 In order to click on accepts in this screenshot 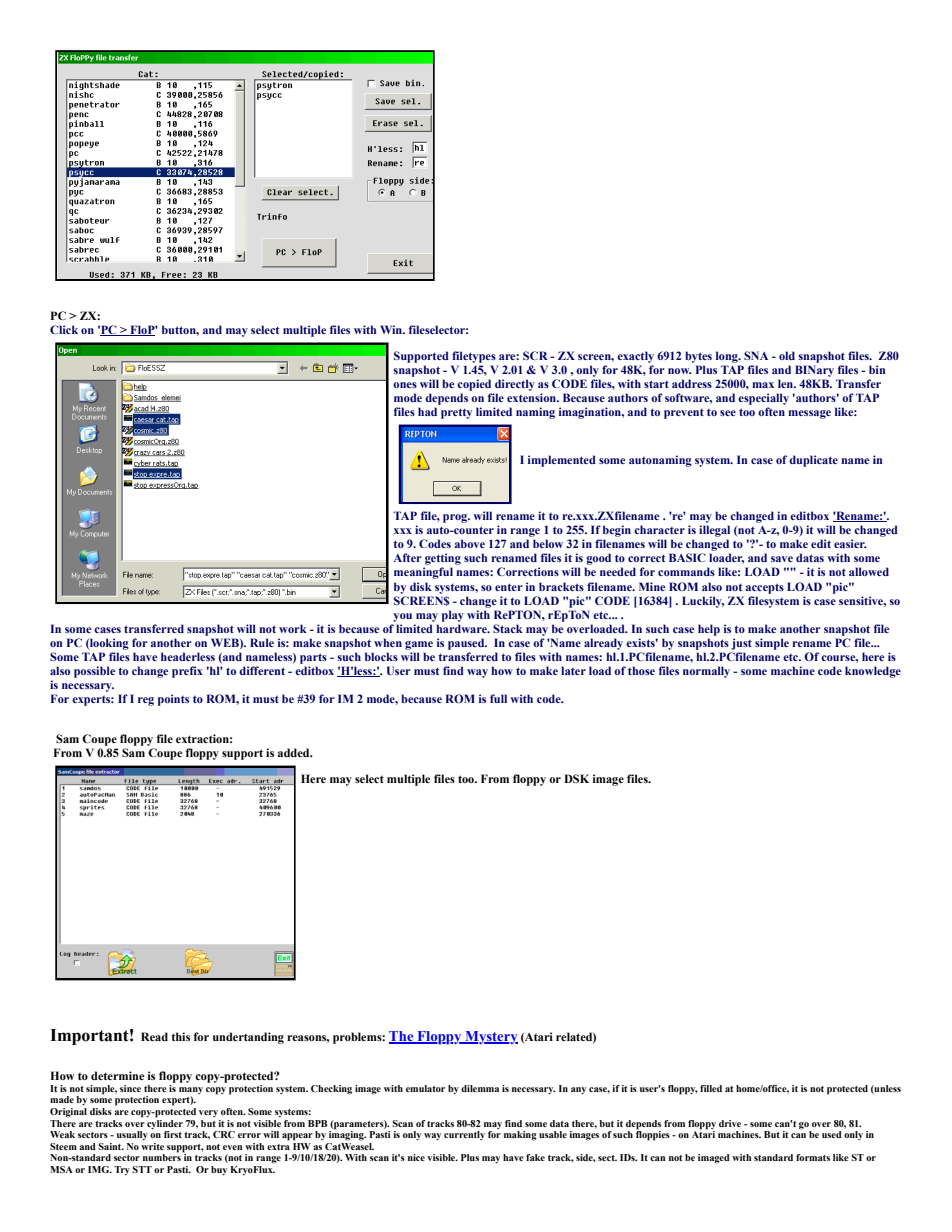, I will do `click(765, 588)`.
